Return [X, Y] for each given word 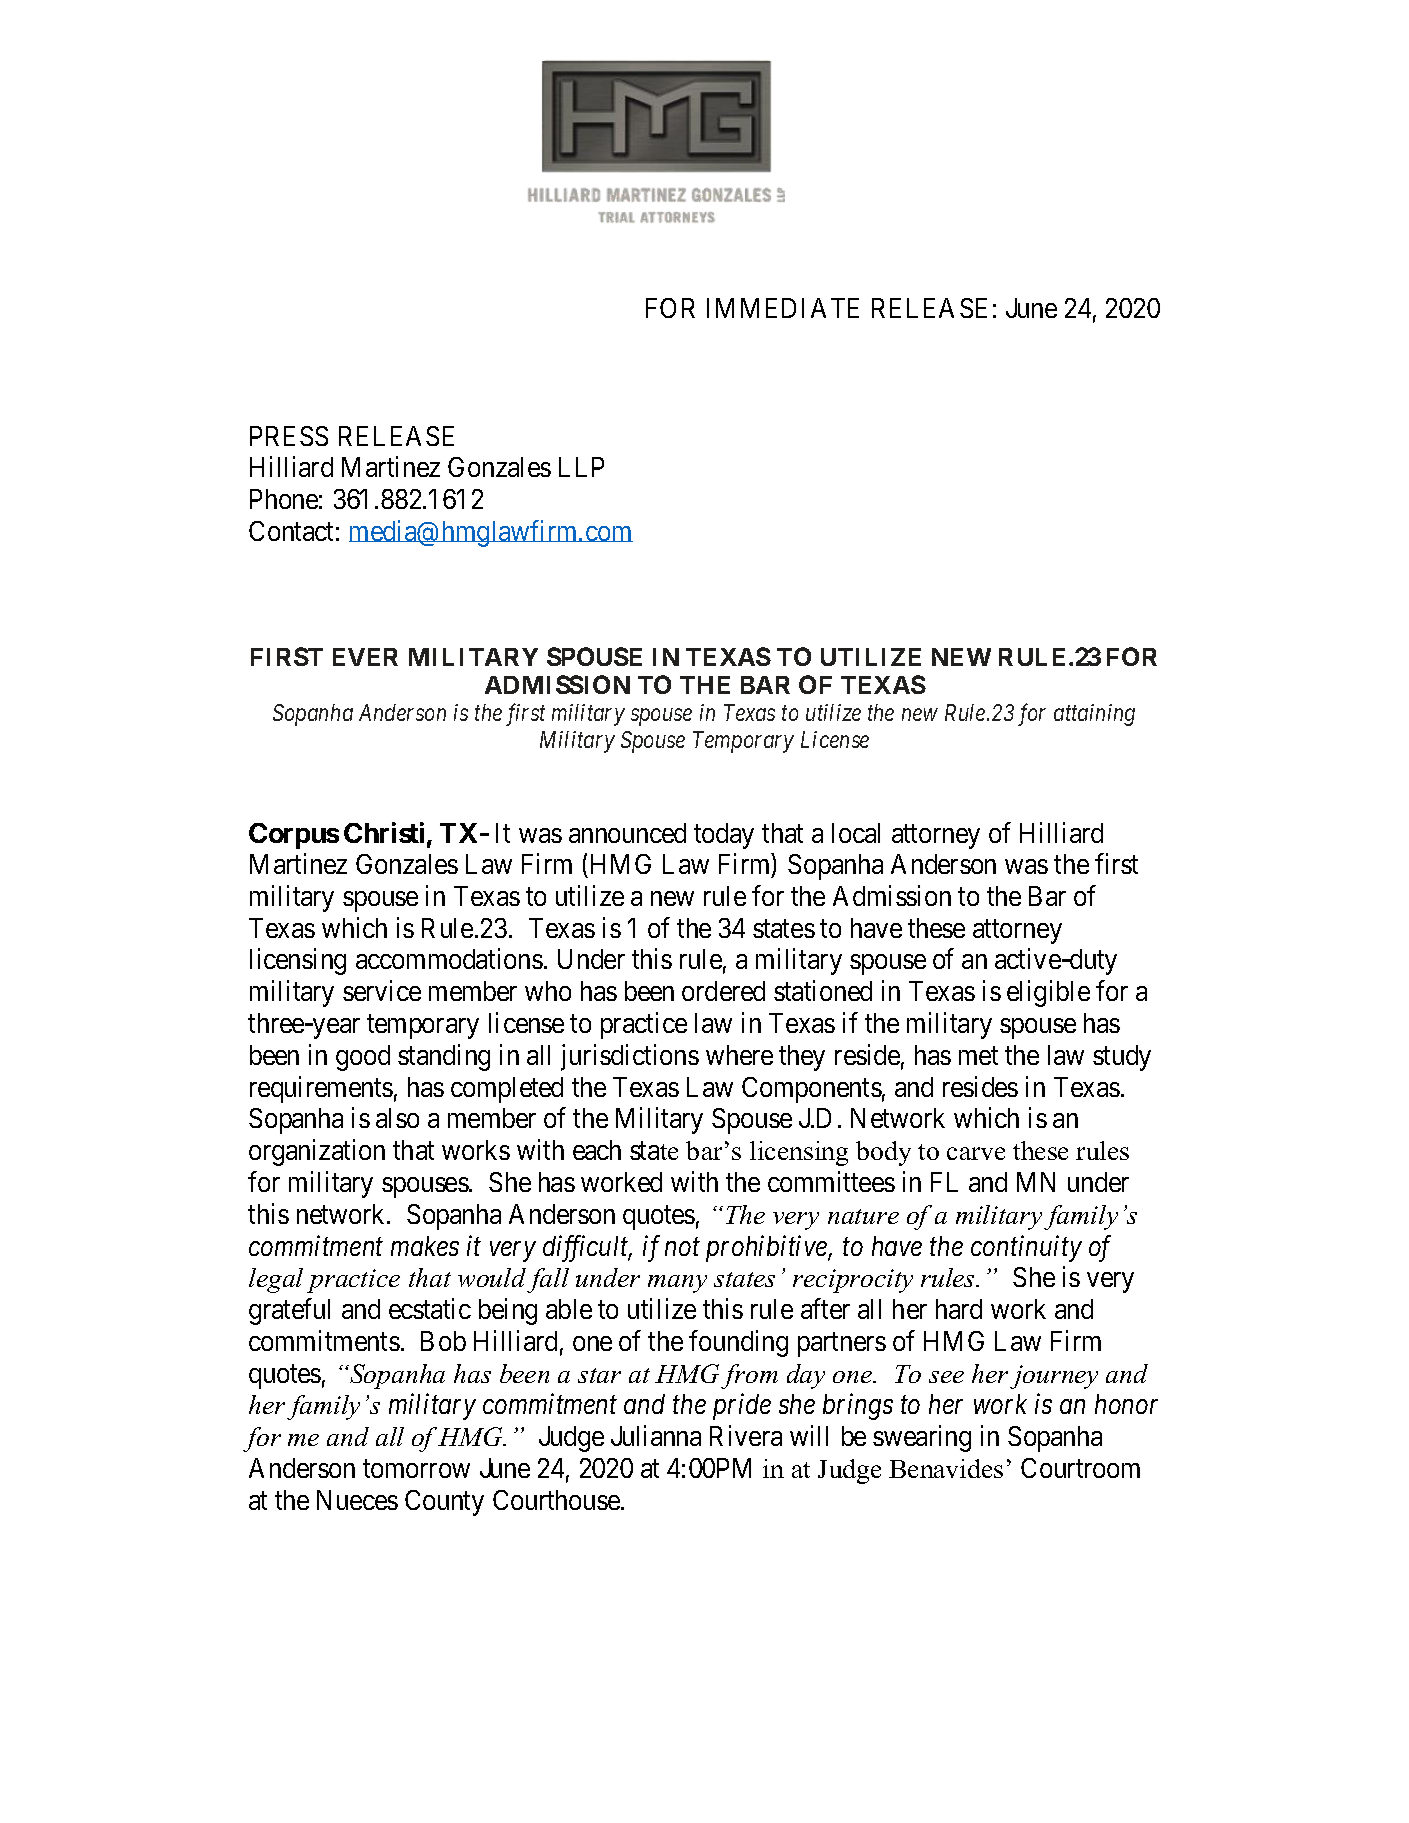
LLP [581, 467]
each [597, 1150]
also [397, 1118]
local [856, 833]
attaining [1094, 715]
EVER [365, 657]
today [724, 836]
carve [976, 1153]
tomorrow [416, 1469]
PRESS [289, 436]
